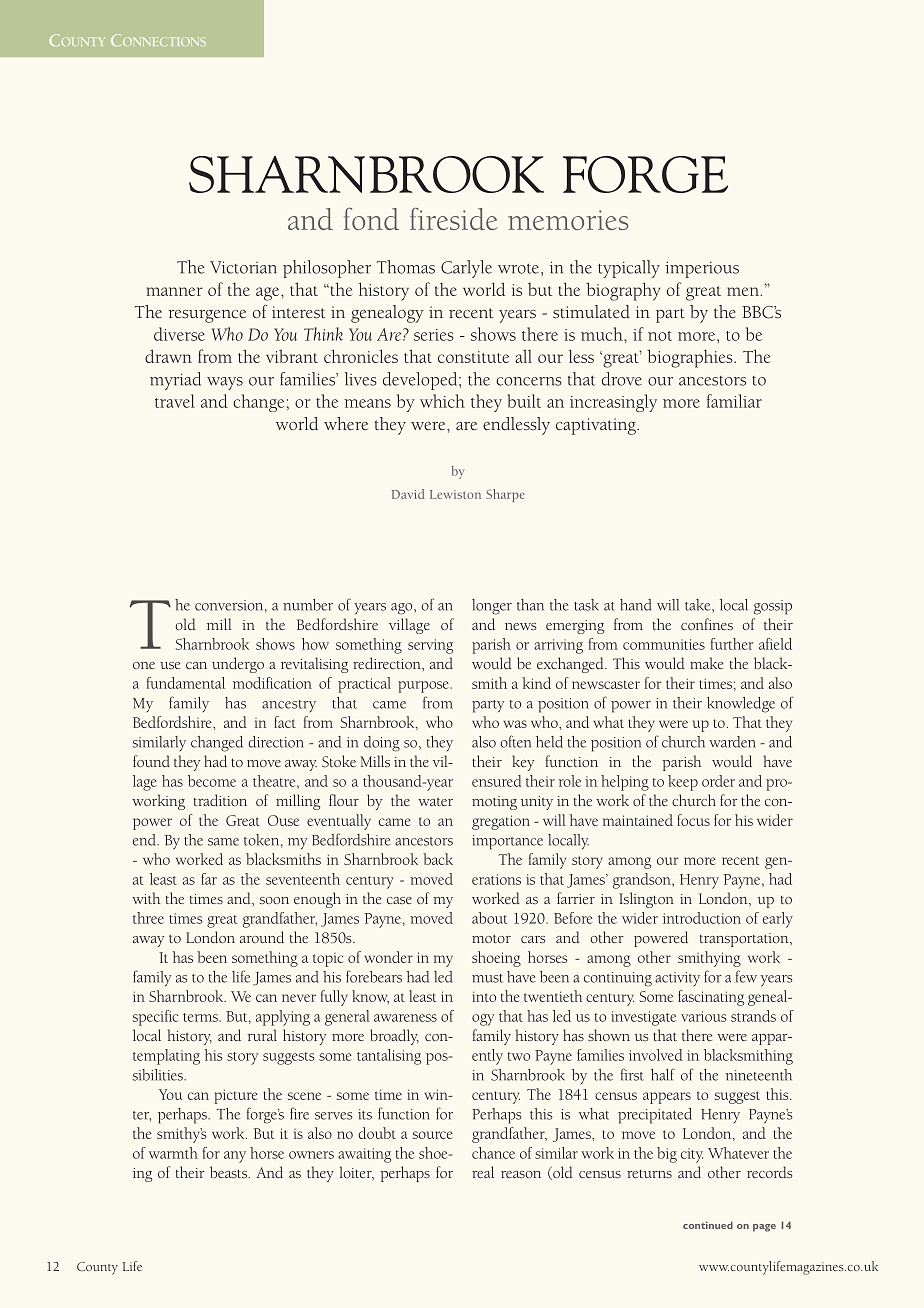  What do you see at coordinates (492, 607) in the screenshot?
I see `longer` at bounding box center [492, 607].
